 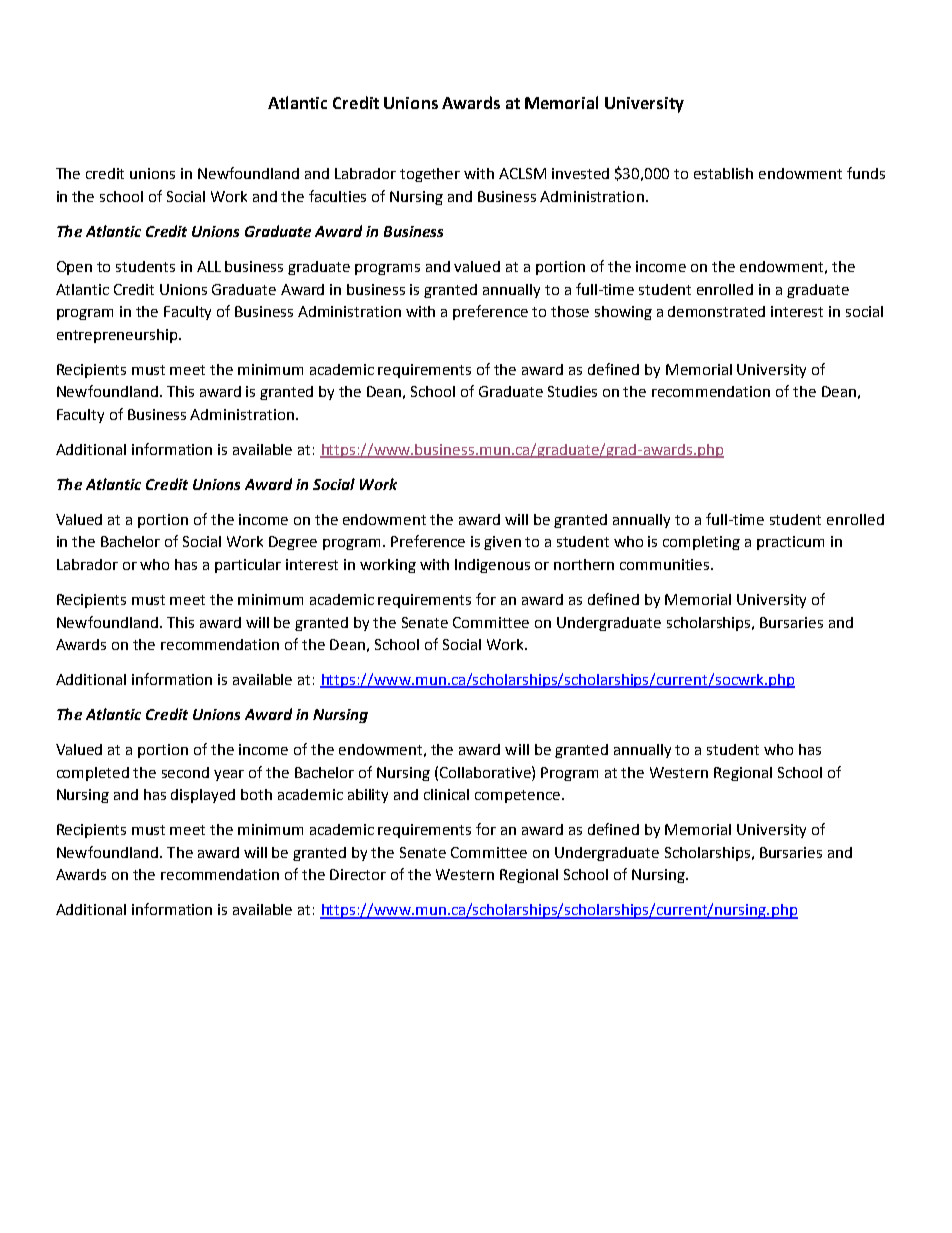 What do you see at coordinates (492, 566) in the screenshot?
I see `Indigenous` at bounding box center [492, 566].
